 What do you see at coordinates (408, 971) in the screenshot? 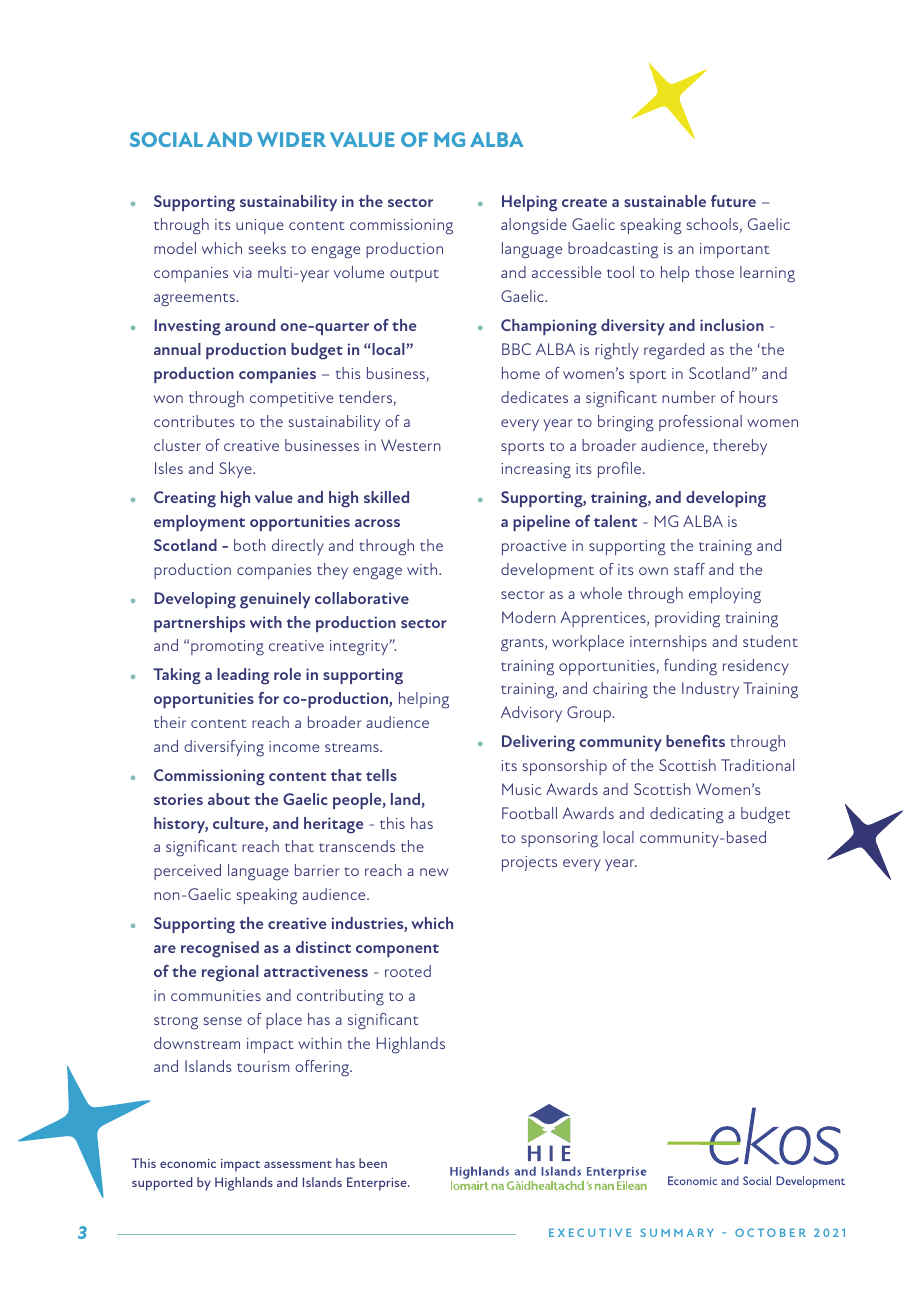
I see `rooted` at bounding box center [408, 971].
